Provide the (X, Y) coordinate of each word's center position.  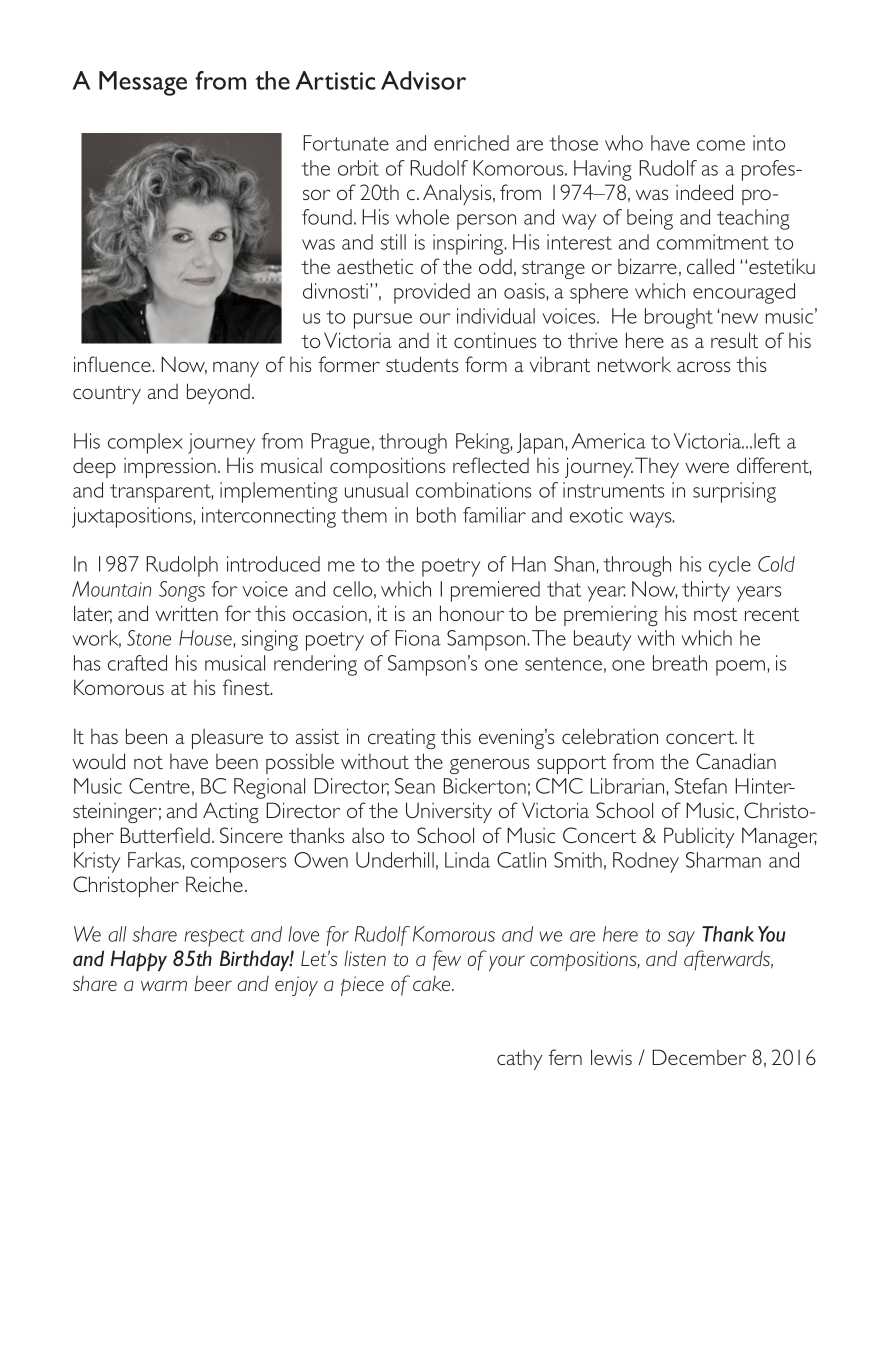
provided (432, 293)
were (707, 467)
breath (680, 663)
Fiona (418, 638)
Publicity (699, 837)
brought (679, 318)
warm (164, 985)
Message (143, 83)
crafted (137, 663)
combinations (473, 490)
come (721, 145)
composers (238, 865)
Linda (467, 860)
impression (170, 468)
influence (113, 364)
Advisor (423, 80)
